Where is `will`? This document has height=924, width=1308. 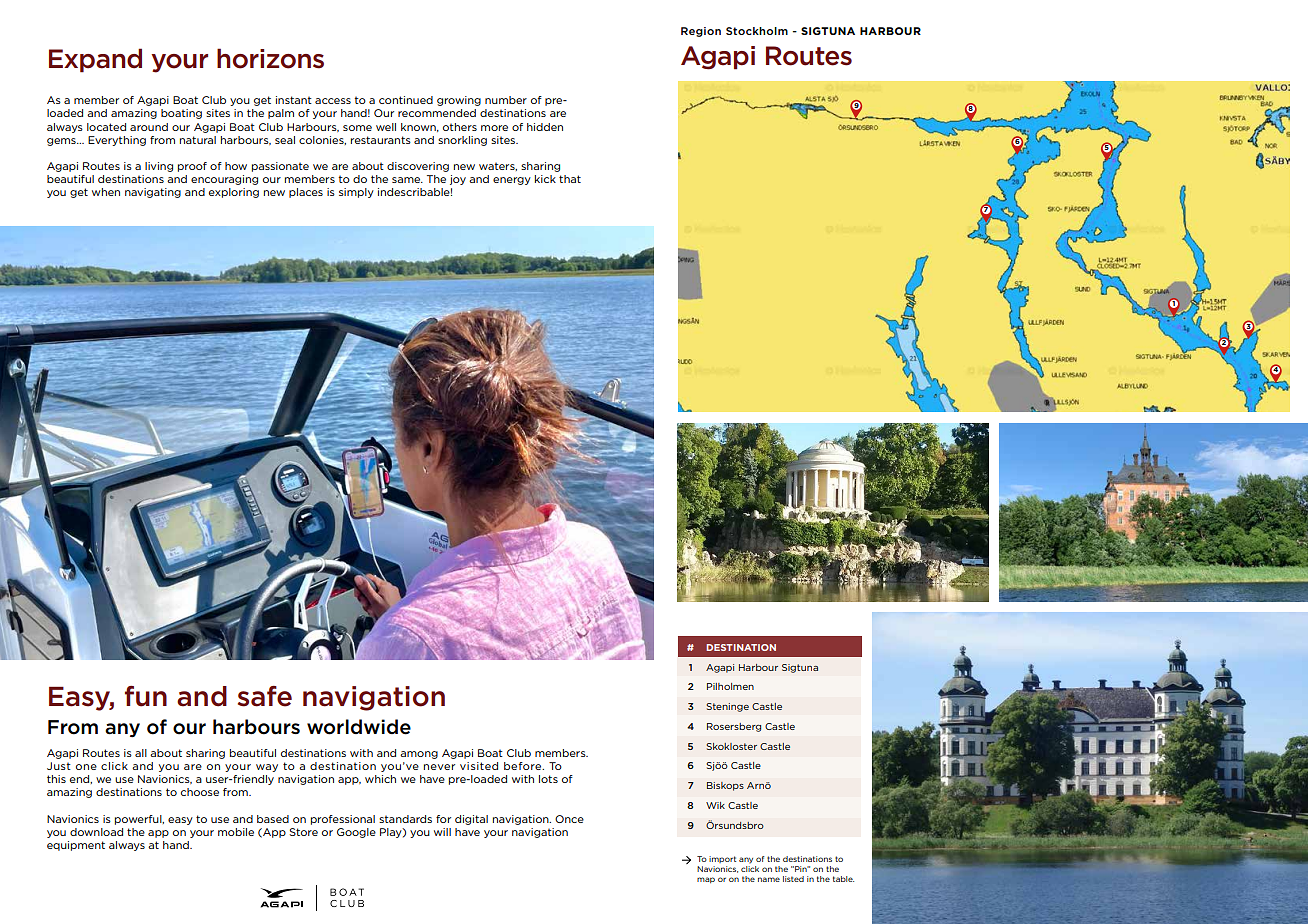 will is located at coordinates (442, 832).
